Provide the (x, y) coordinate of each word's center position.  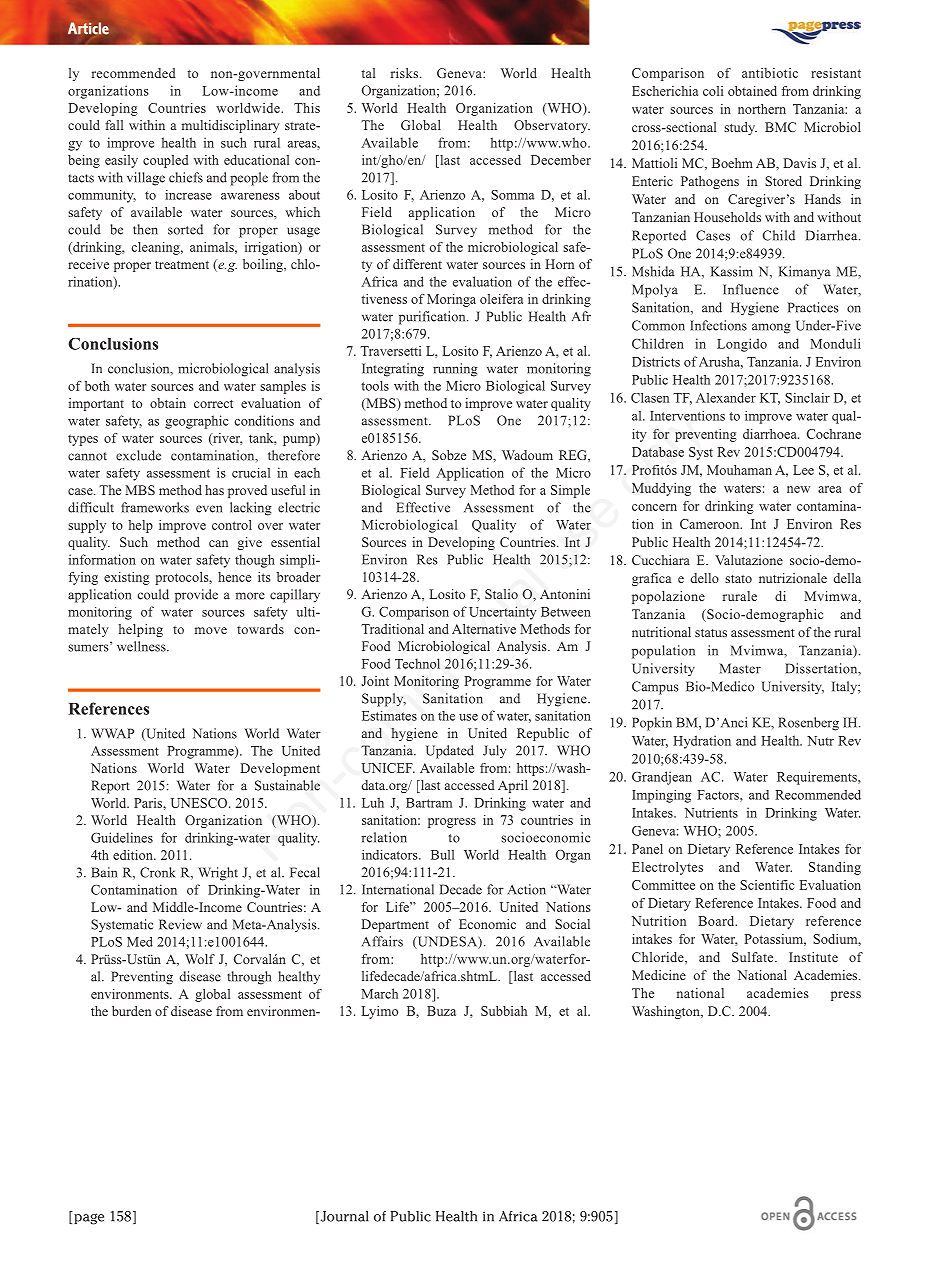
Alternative (484, 629)
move (211, 630)
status (711, 633)
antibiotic (770, 73)
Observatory (552, 126)
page (88, 1218)
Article (88, 28)
